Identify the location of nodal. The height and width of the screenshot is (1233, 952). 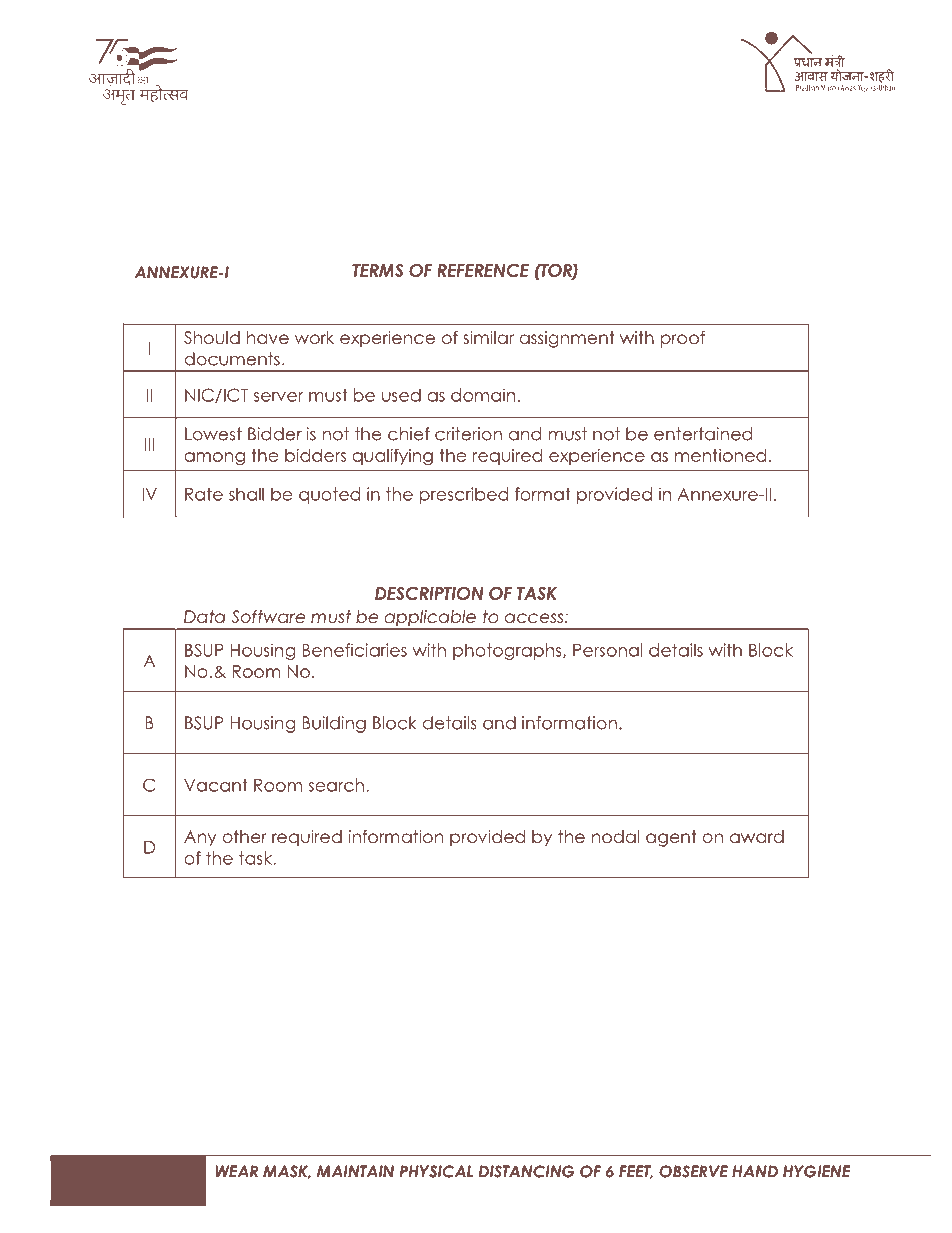
(615, 836).
